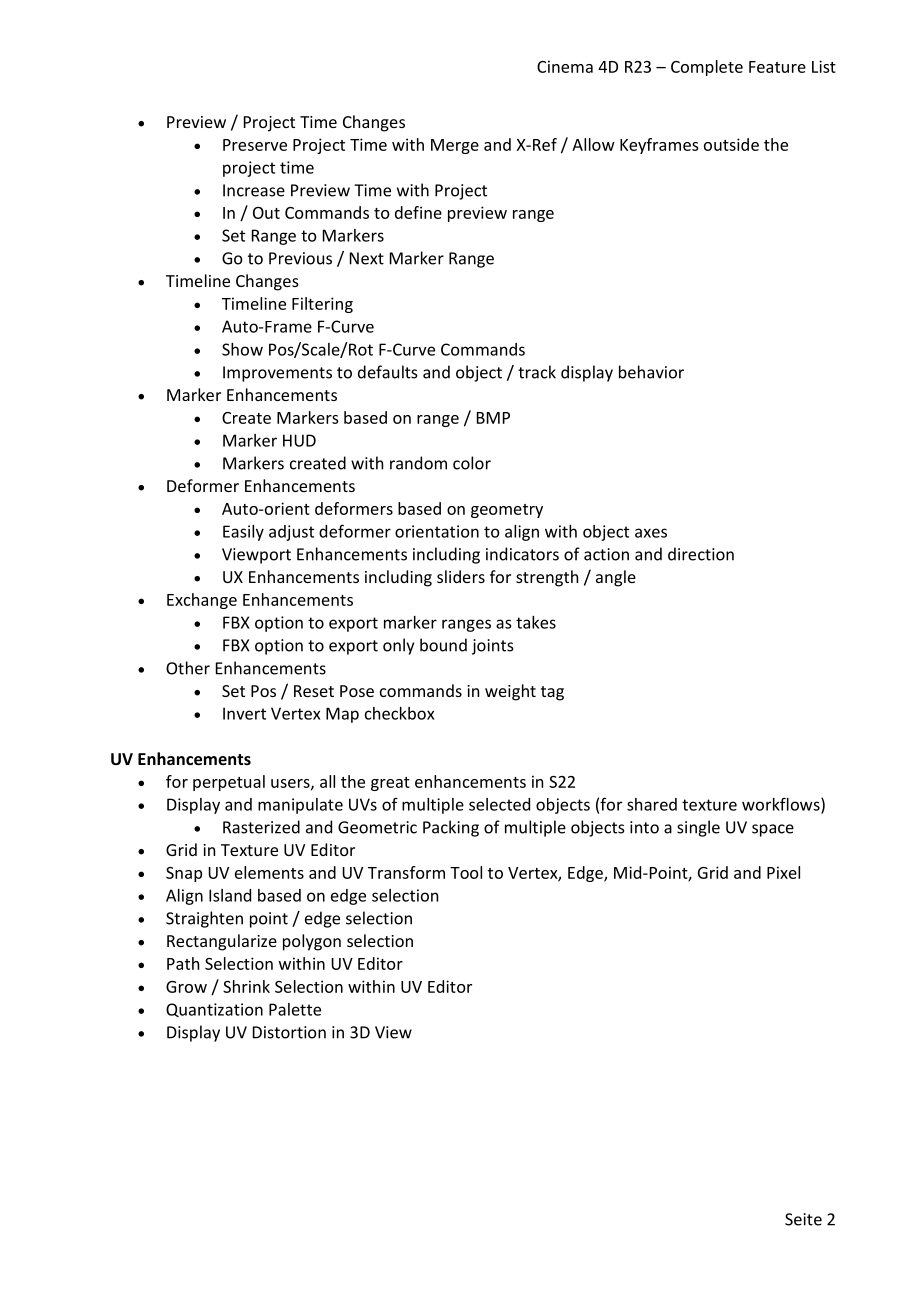  I want to click on joints, so click(493, 647).
